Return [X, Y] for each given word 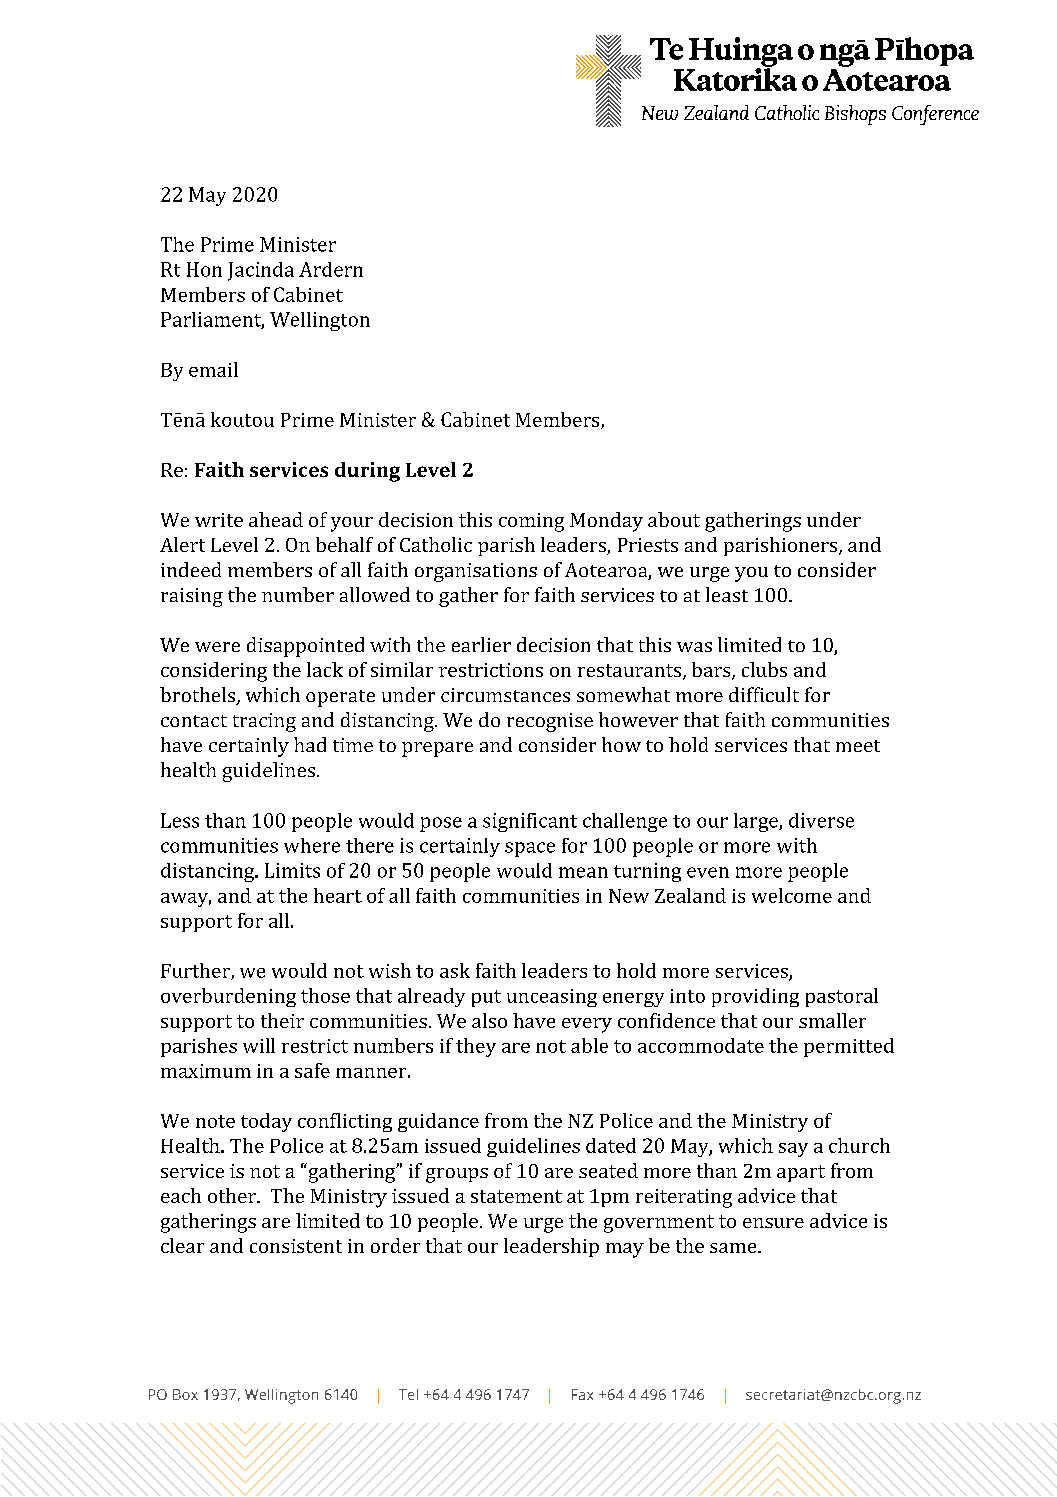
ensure [773, 1223]
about [674, 519]
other [233, 1195]
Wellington [320, 321]
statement [516, 1196]
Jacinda [261, 271]
